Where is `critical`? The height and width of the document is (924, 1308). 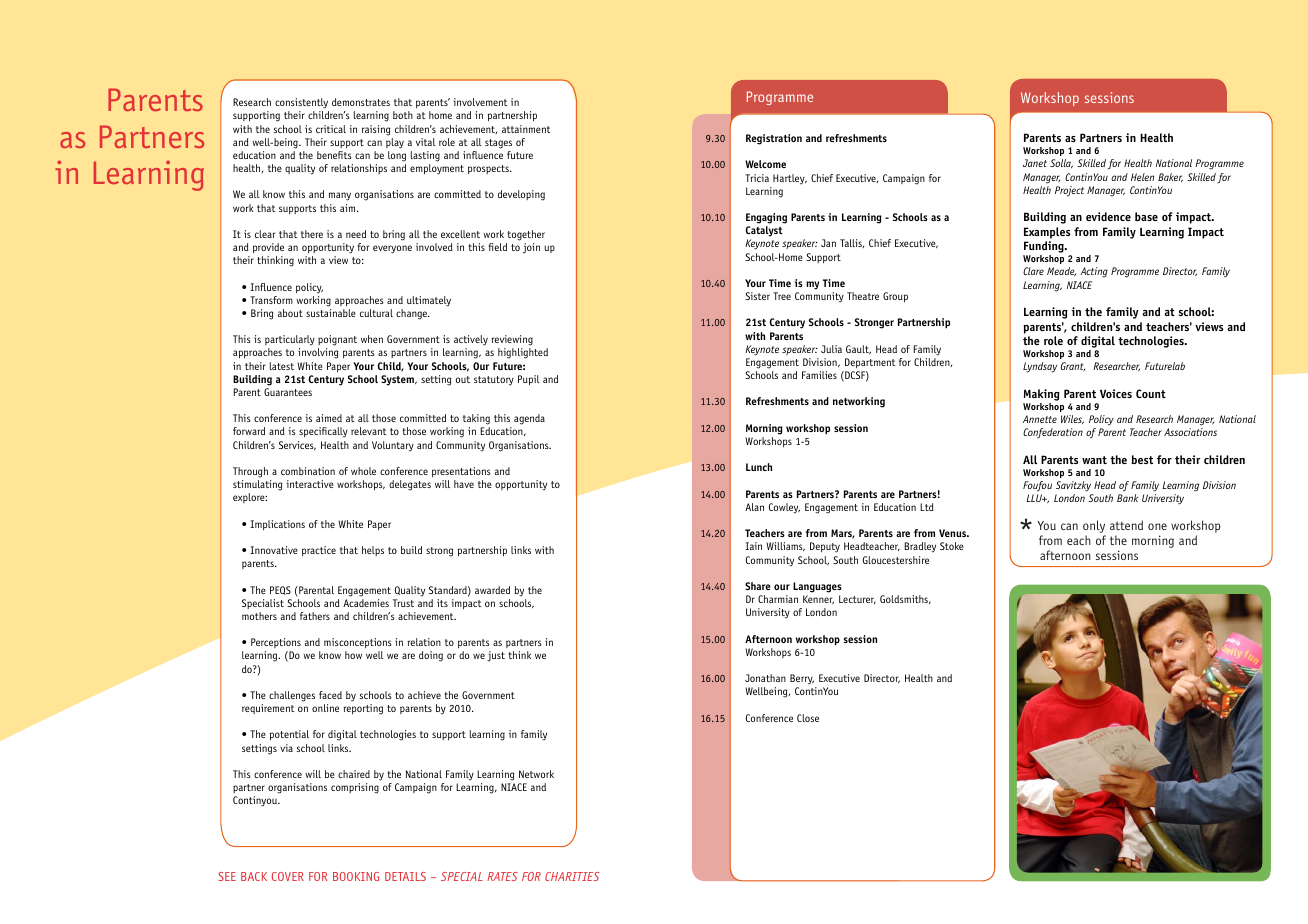
critical is located at coordinates (331, 129).
